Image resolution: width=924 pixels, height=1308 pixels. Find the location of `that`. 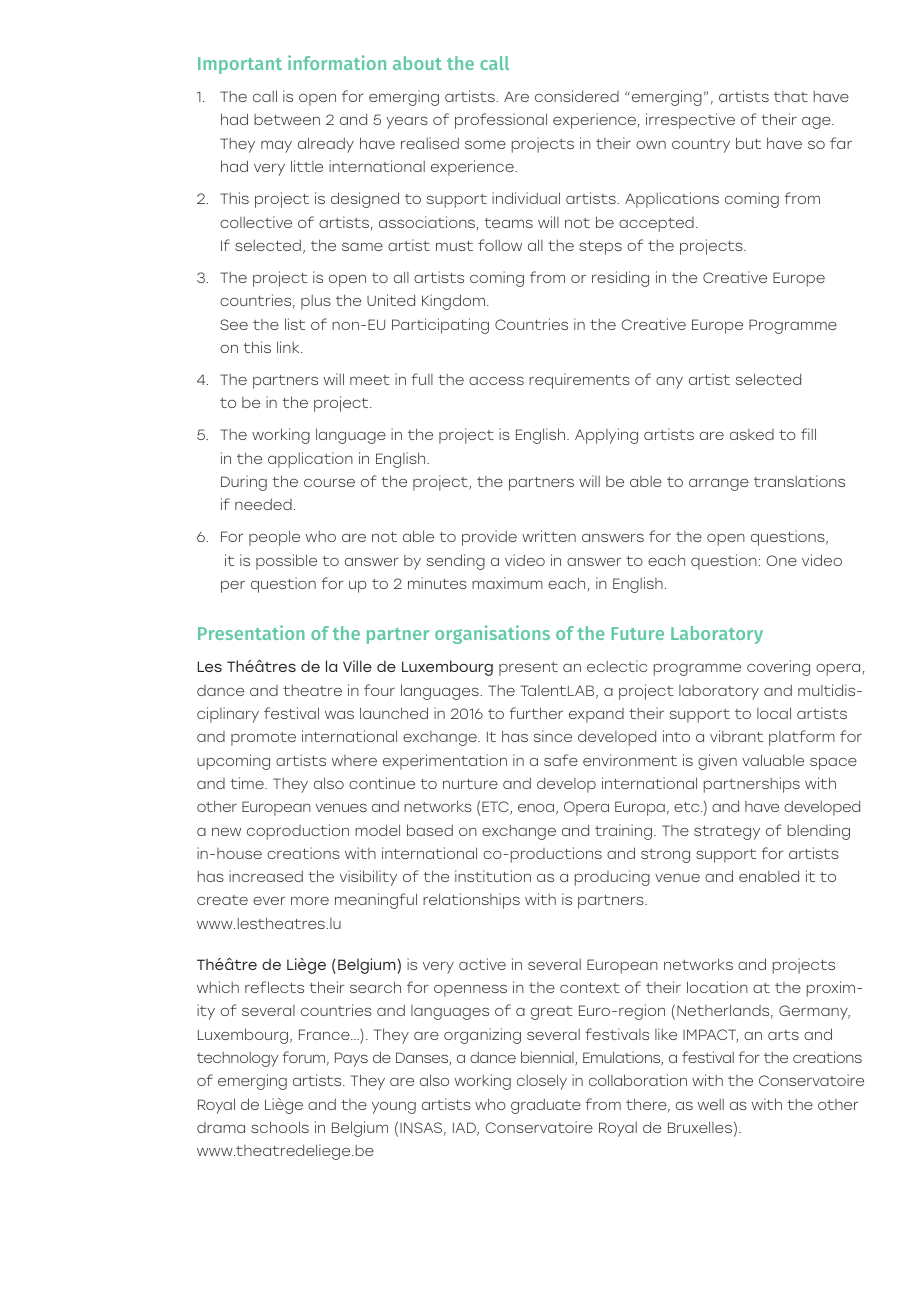

that is located at coordinates (791, 96).
